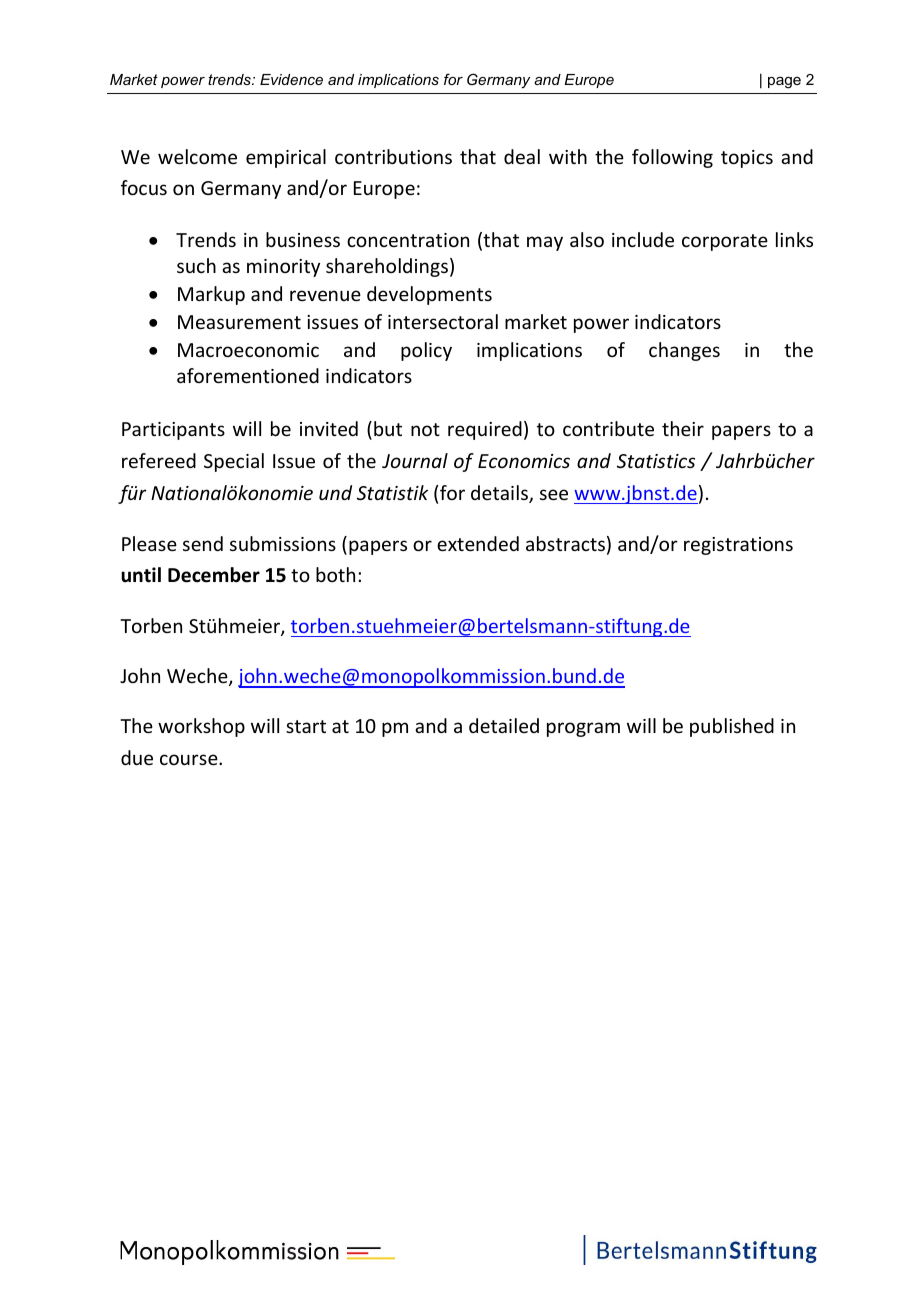 Image resolution: width=924 pixels, height=1308 pixels. I want to click on Evidence, so click(291, 79).
